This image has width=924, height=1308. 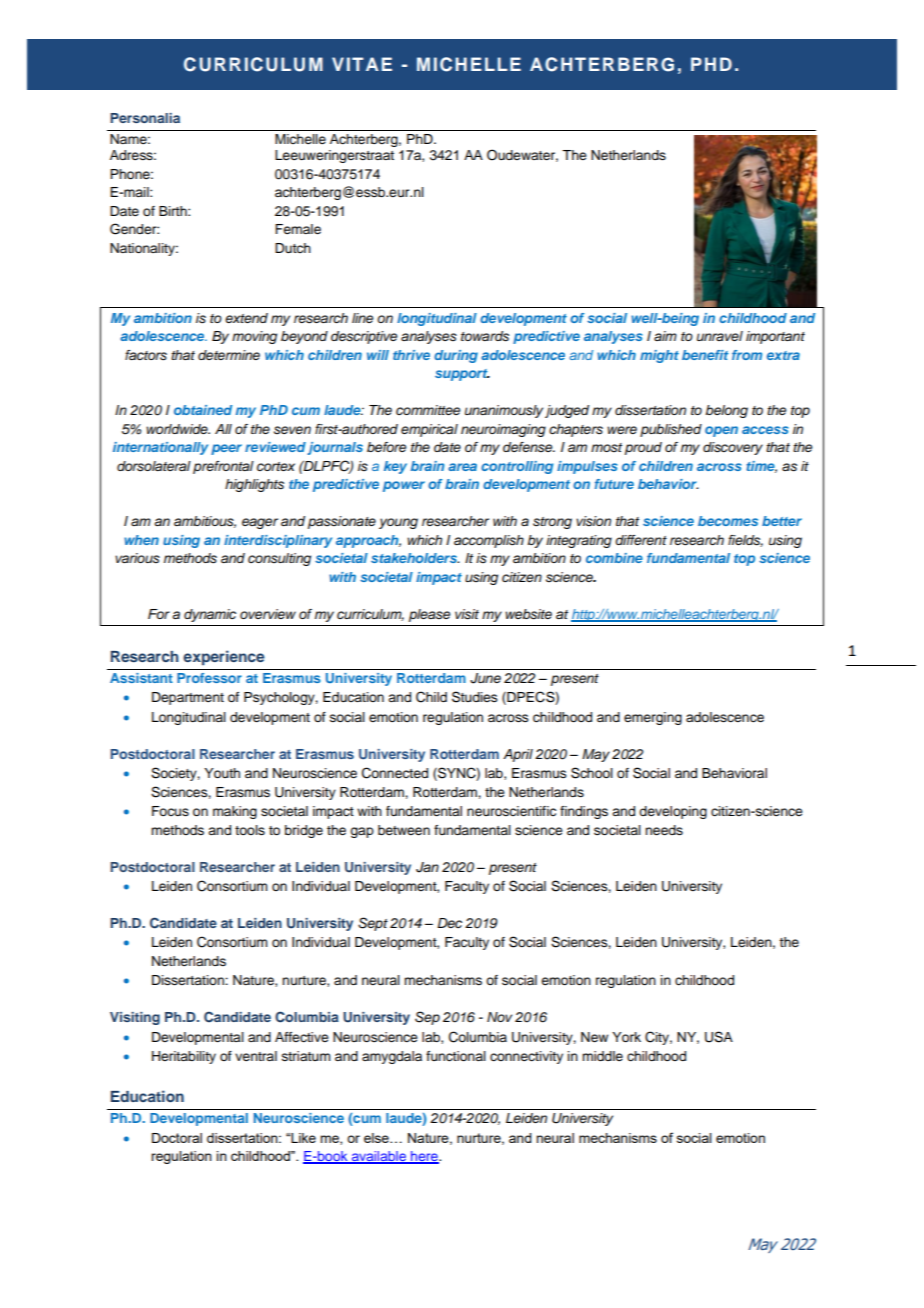 What do you see at coordinates (223, 467) in the image?
I see `prefrontal` at bounding box center [223, 467].
